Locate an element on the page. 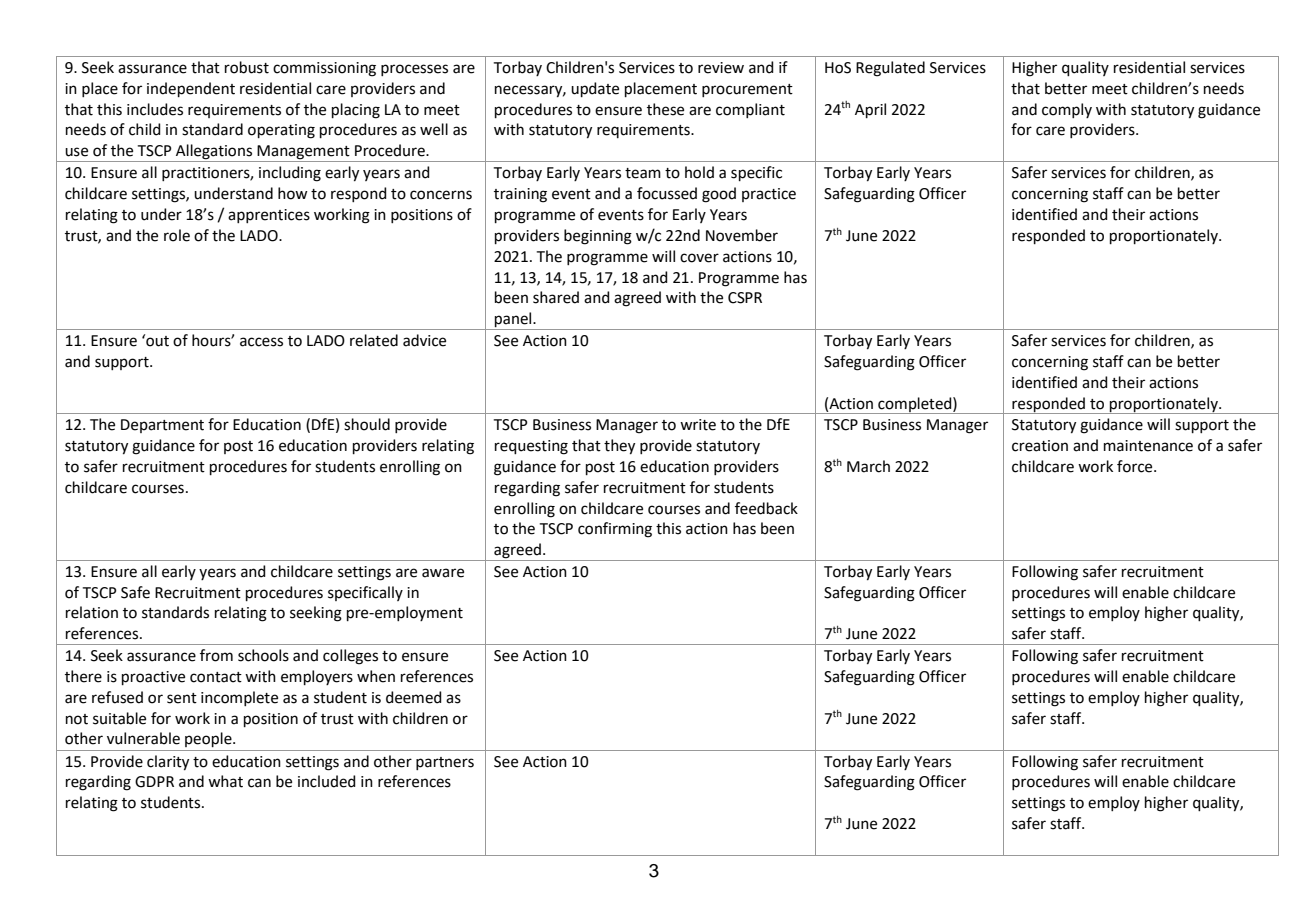  comply is located at coordinates (1067, 110).
